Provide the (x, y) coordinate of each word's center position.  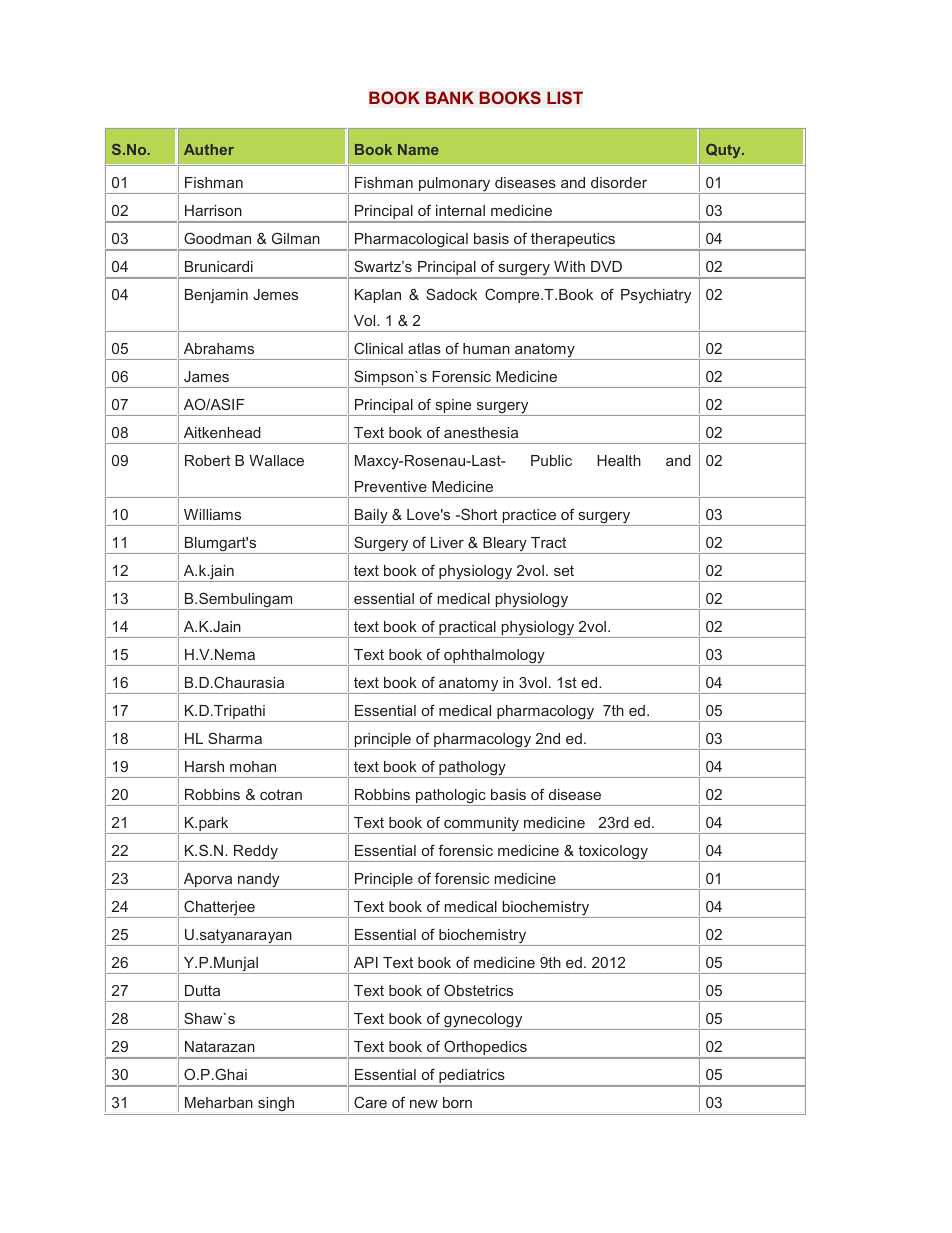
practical (467, 629)
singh (276, 1106)
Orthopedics (485, 1049)
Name (418, 149)
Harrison (213, 210)
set (564, 570)
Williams (212, 514)
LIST (565, 98)
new (424, 1104)
